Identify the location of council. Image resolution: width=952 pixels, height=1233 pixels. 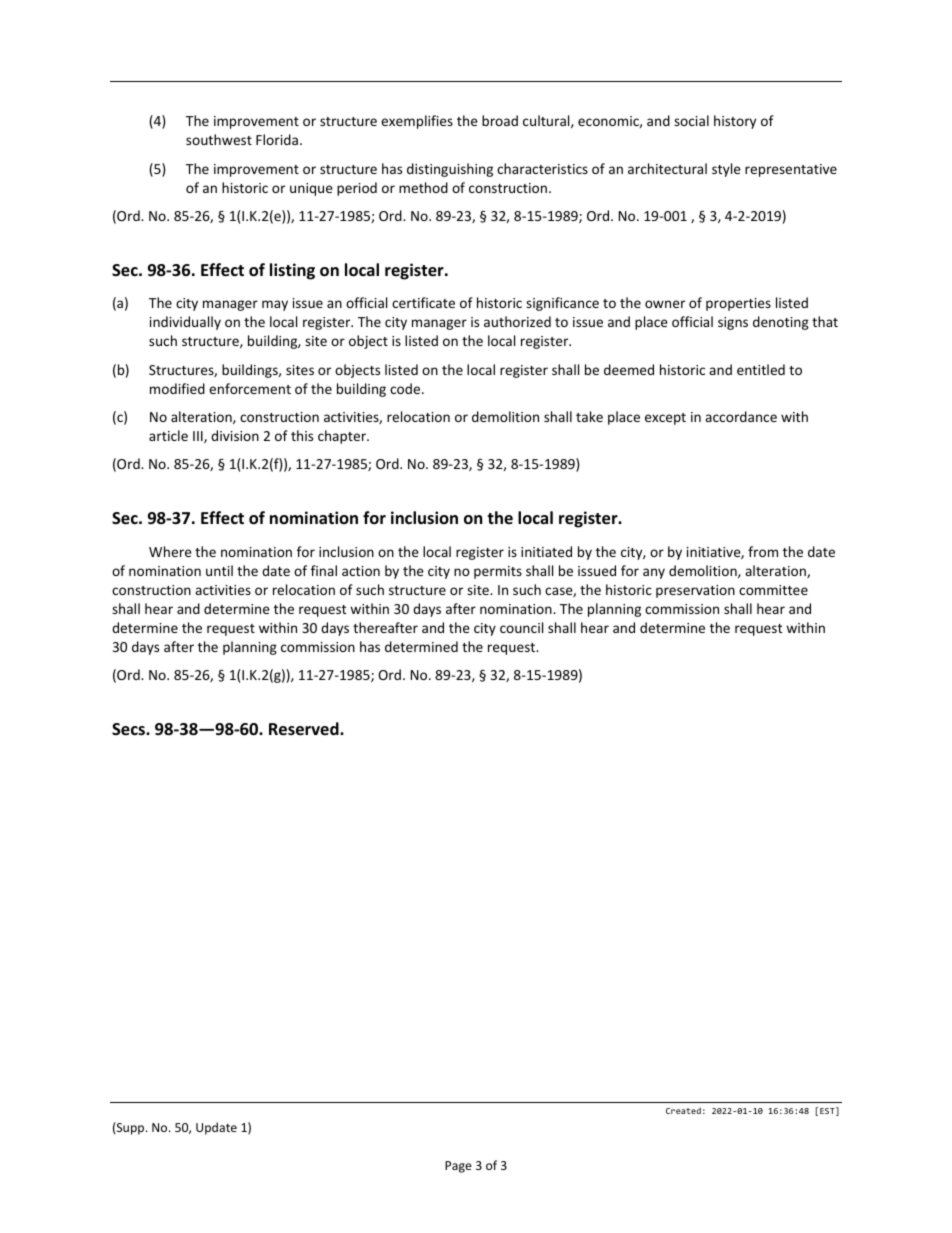
(521, 627).
